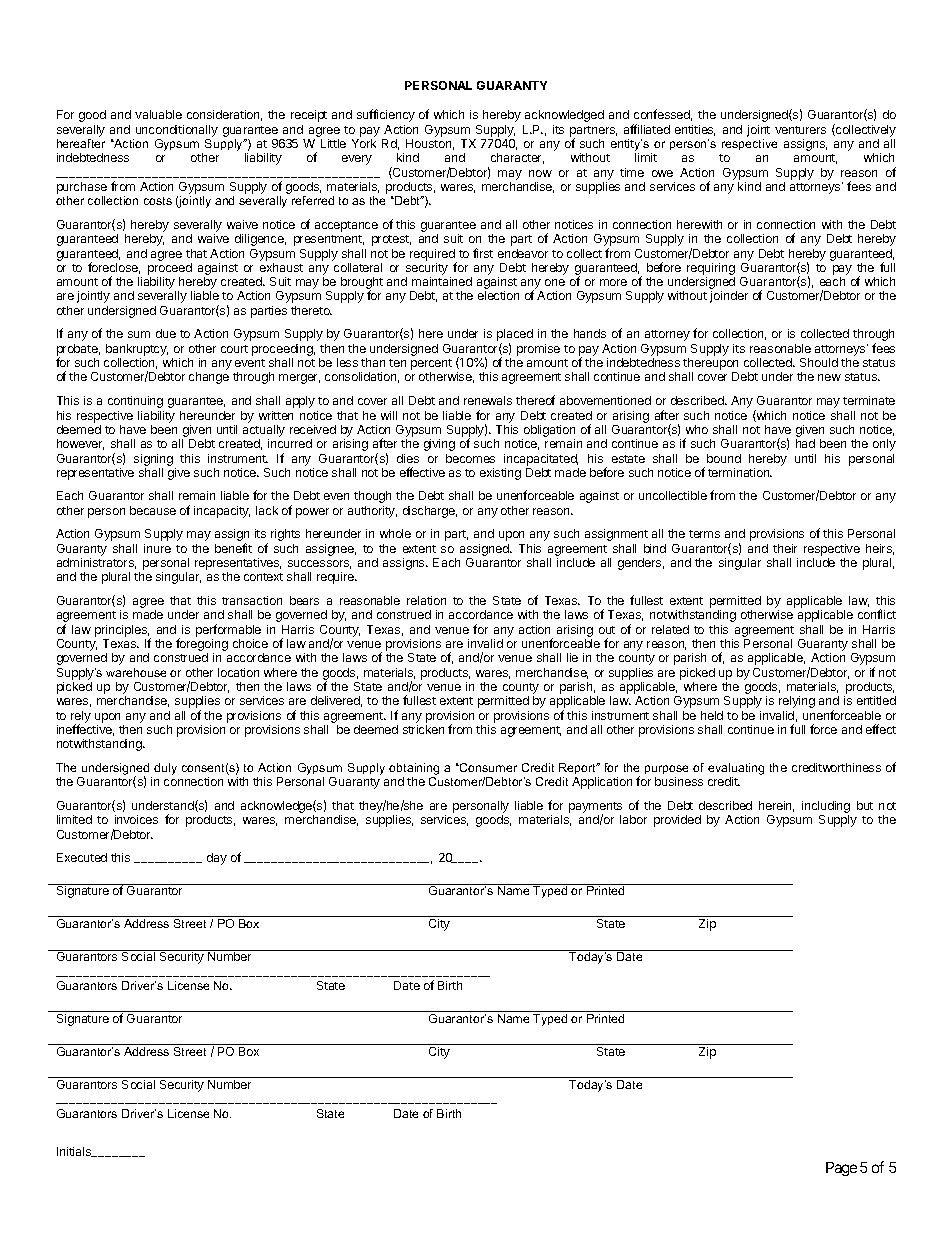  Describe the element at coordinates (153, 460) in the screenshot. I see `signing` at that location.
